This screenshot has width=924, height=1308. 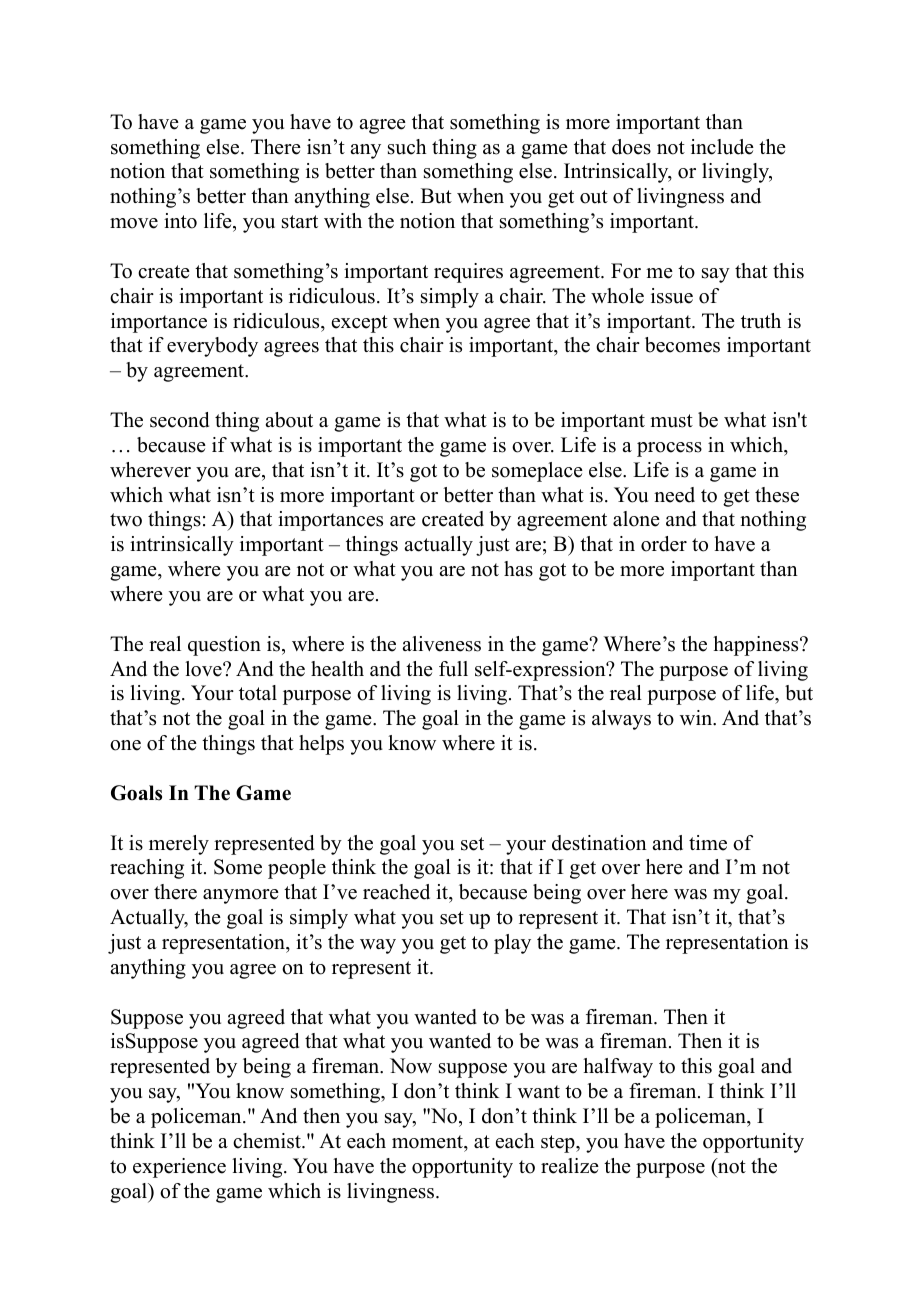 What do you see at coordinates (180, 221) in the screenshot?
I see `into` at bounding box center [180, 221].
